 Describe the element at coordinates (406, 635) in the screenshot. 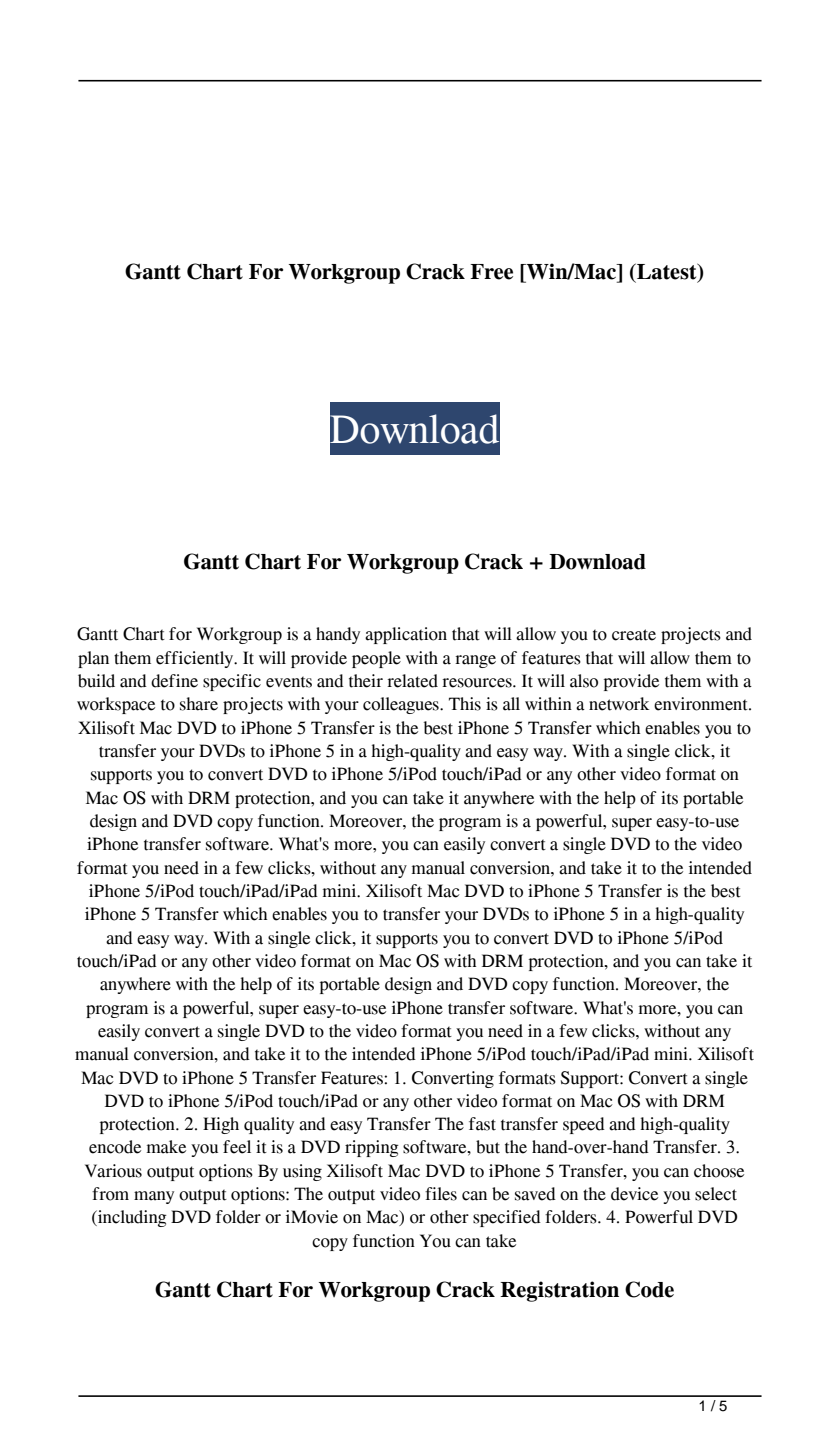

I see `application` at that location.
